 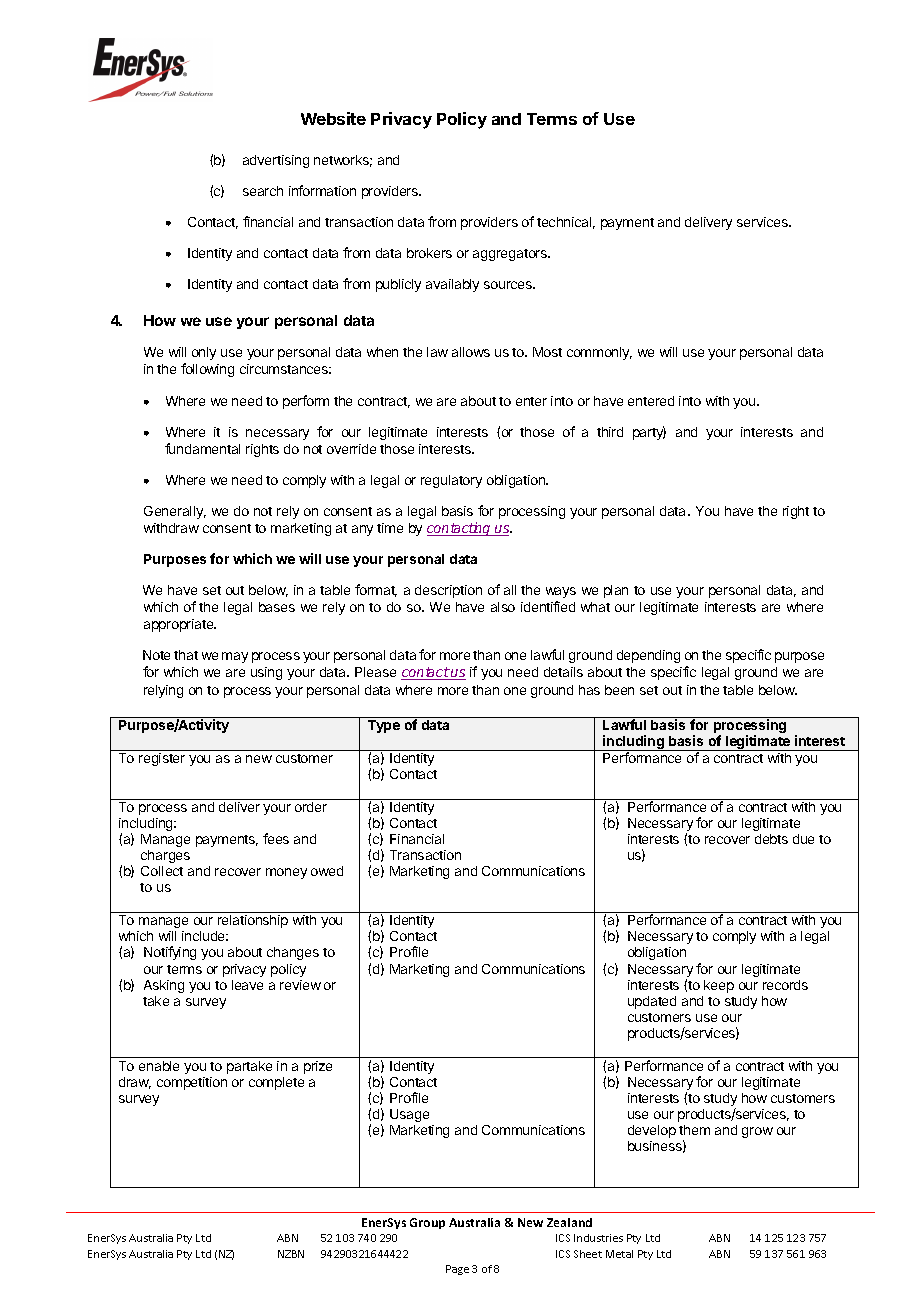 What do you see at coordinates (202, 448) in the page?
I see `fundamental` at bounding box center [202, 448].
